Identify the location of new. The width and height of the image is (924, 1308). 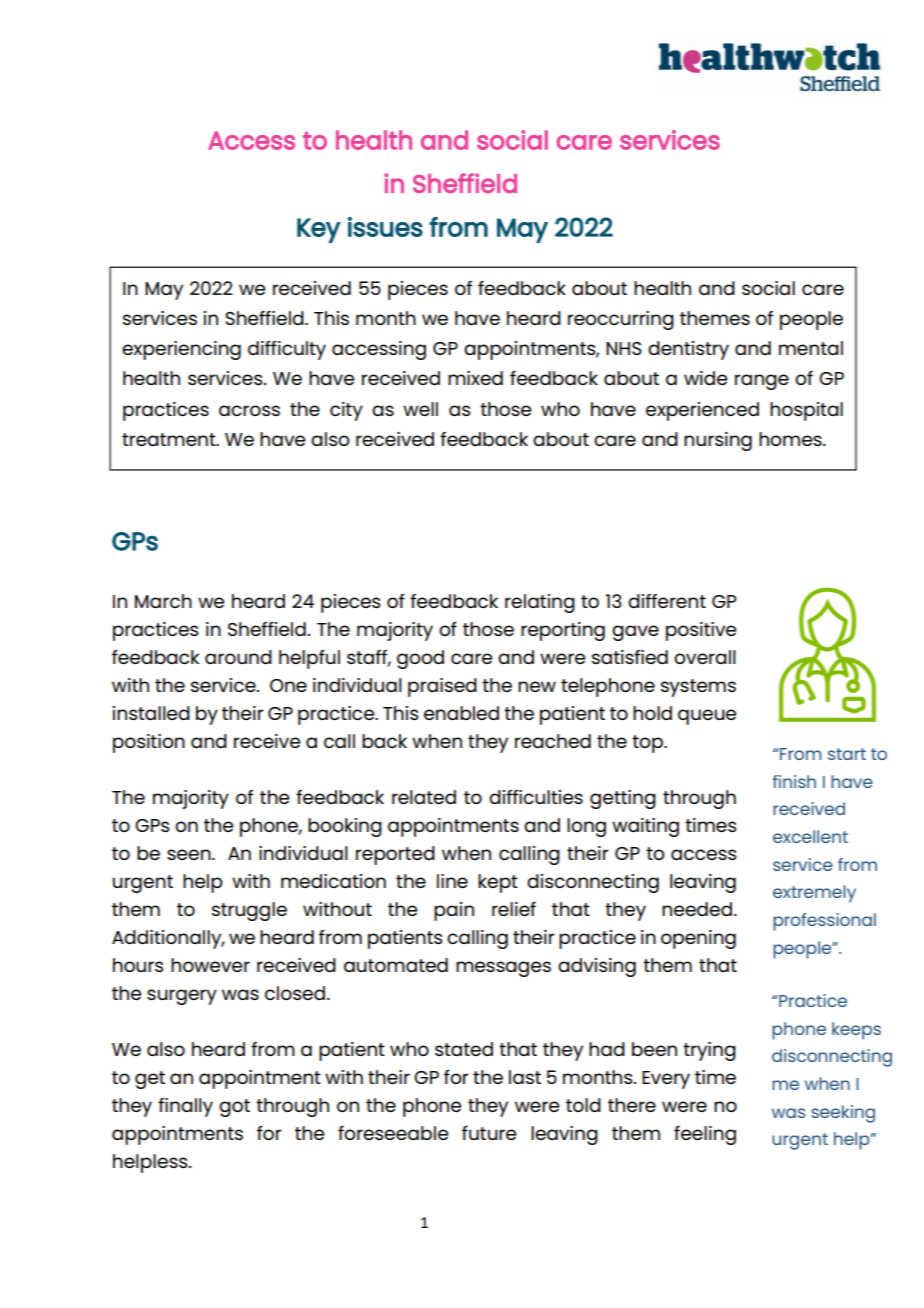
(537, 686).
